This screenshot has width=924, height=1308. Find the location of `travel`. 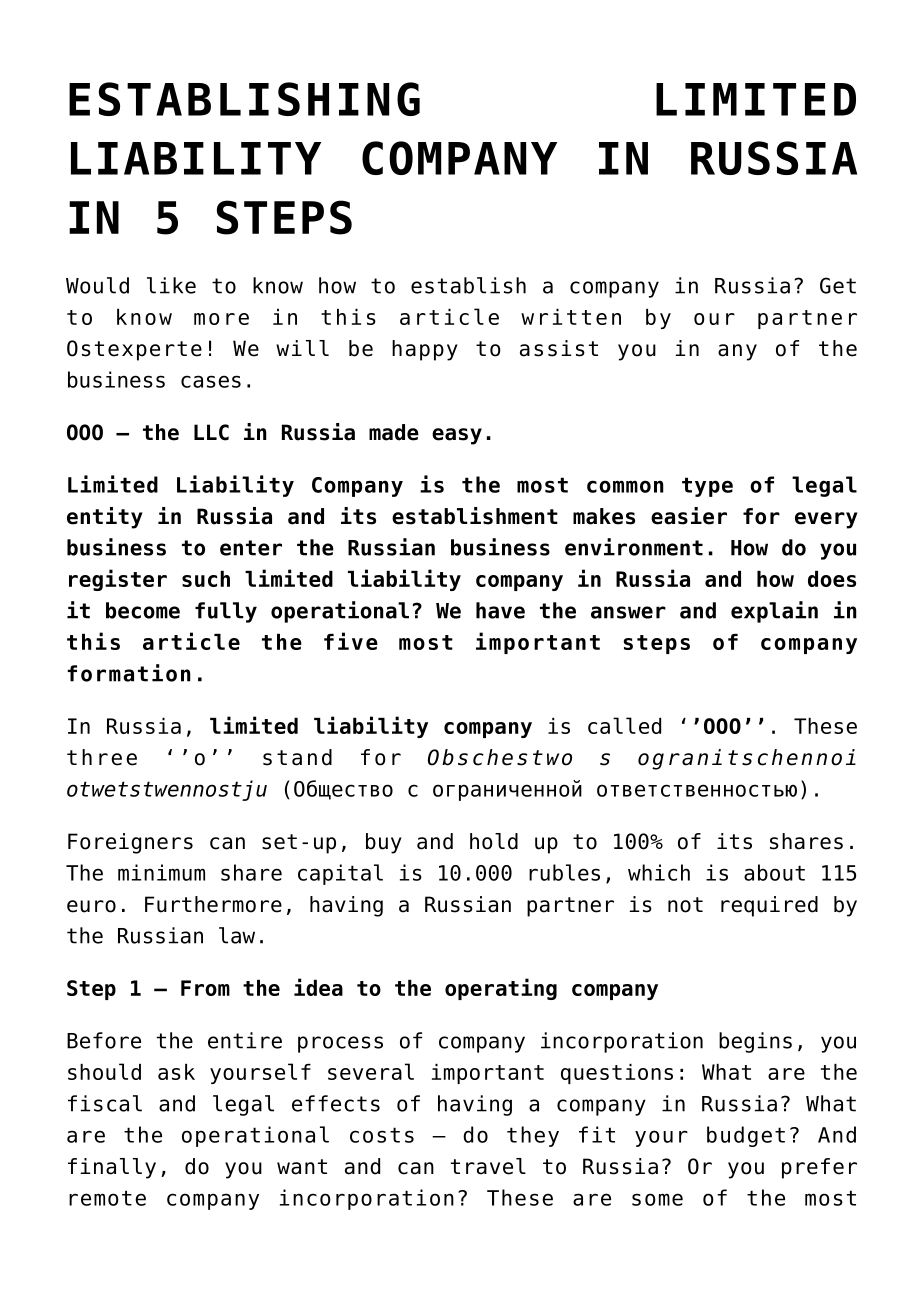

travel is located at coordinates (488, 1166).
